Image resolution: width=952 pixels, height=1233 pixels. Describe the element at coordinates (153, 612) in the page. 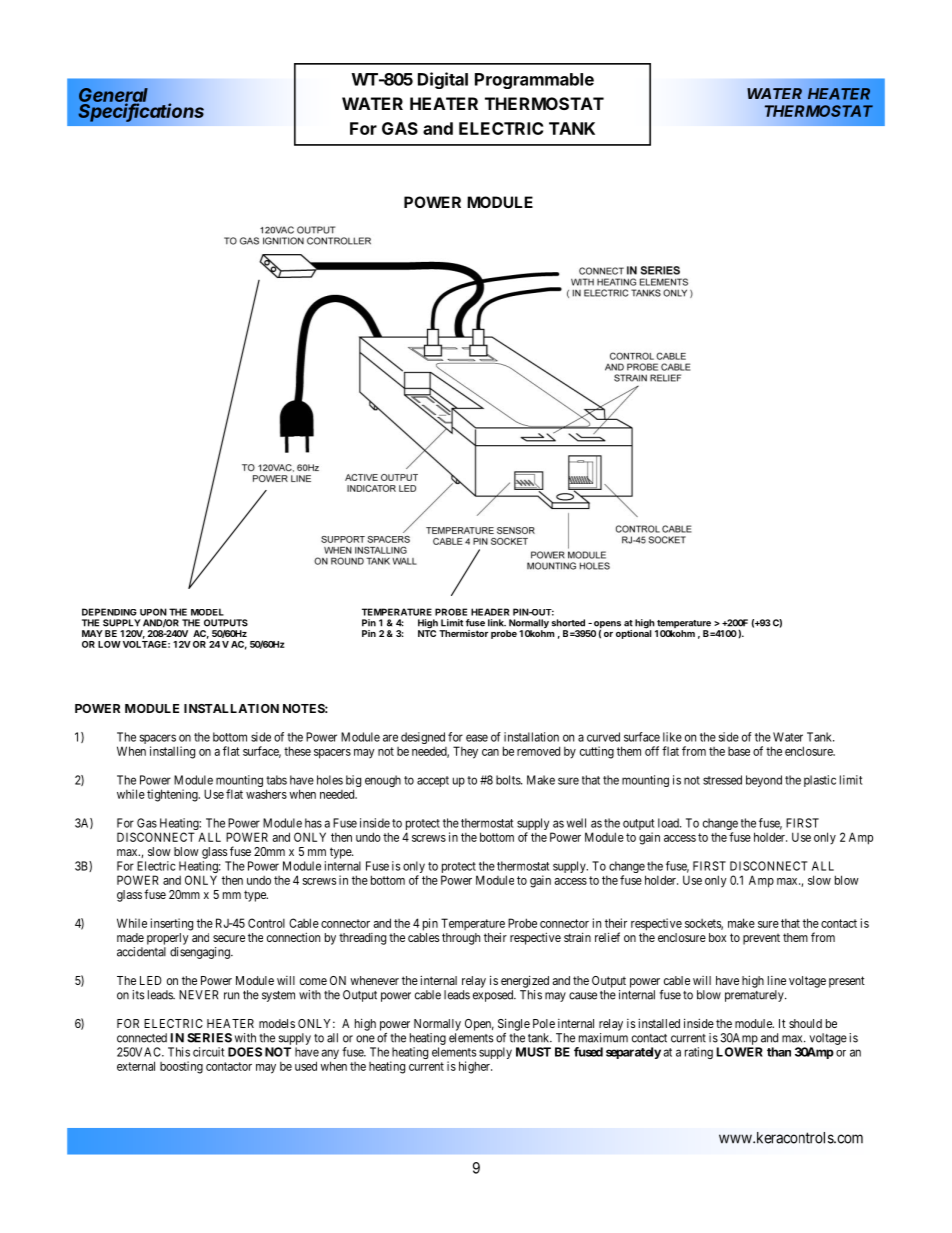

I see `UPON` at that location.
